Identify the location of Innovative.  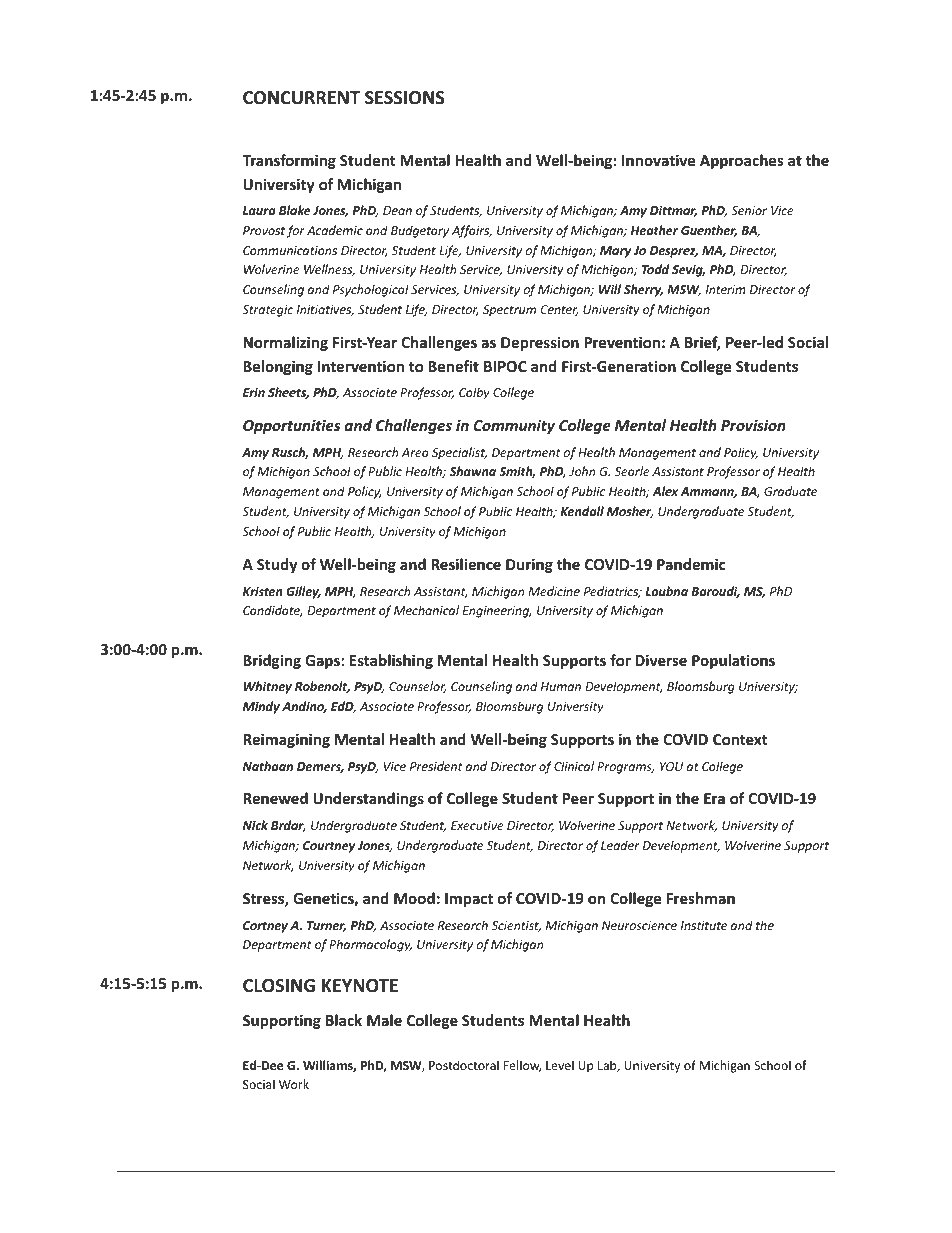
(658, 160).
